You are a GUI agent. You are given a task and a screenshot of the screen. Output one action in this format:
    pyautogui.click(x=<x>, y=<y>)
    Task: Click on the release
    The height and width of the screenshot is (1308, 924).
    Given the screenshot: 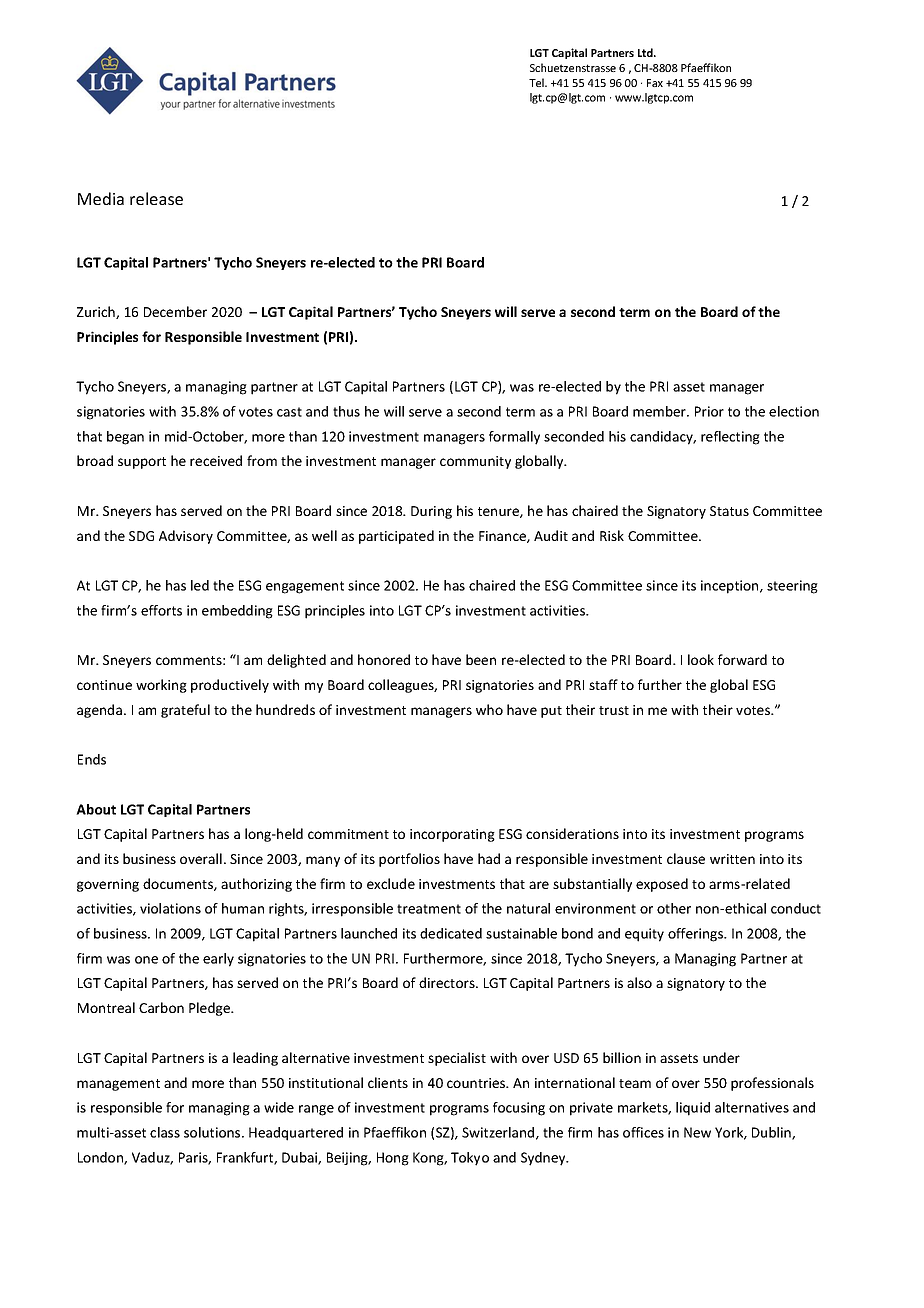 What is the action you would take?
    pyautogui.click(x=156, y=198)
